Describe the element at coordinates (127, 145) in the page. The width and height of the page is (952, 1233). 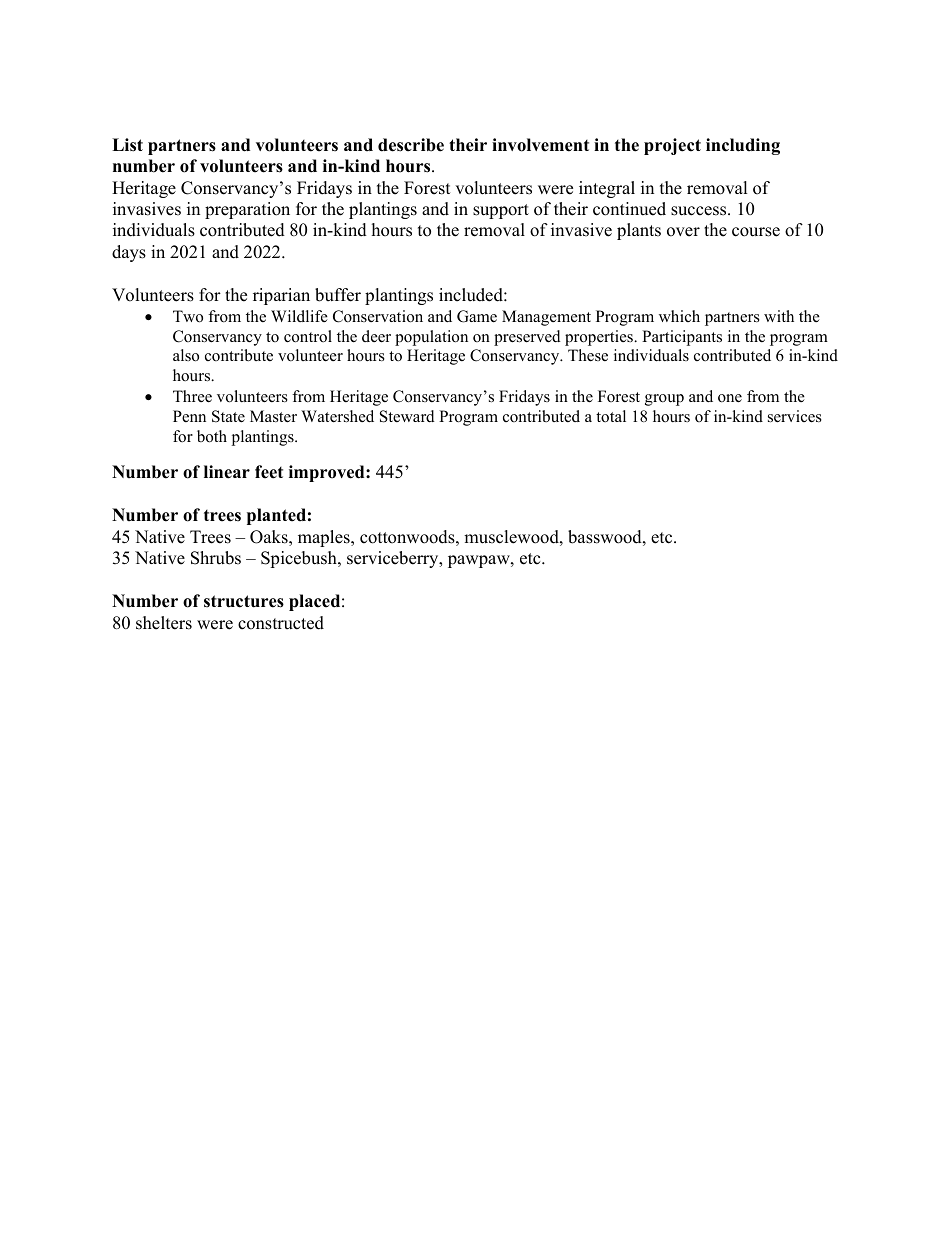
I see `List` at that location.
